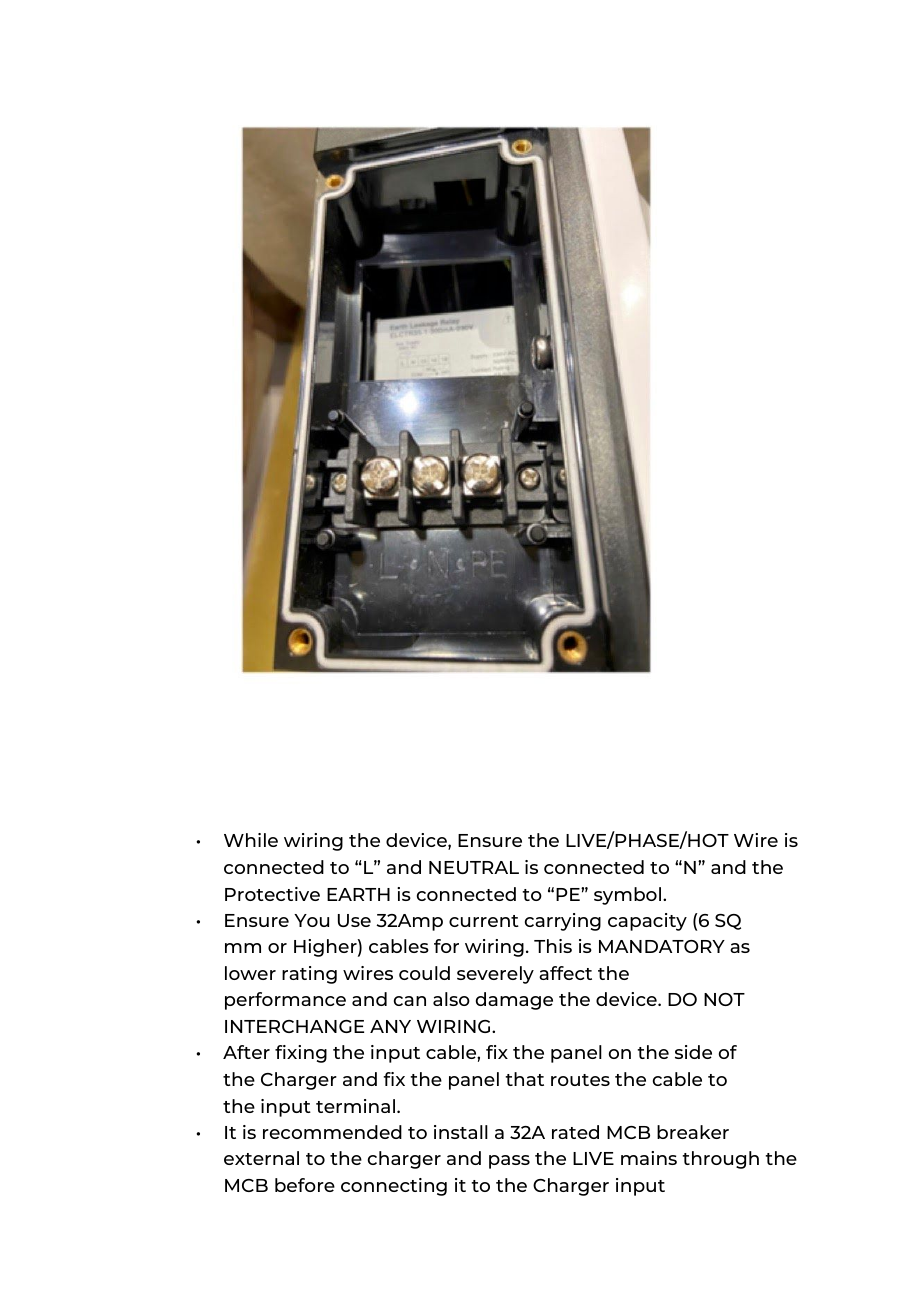 The width and height of the page is (924, 1308). Describe the element at coordinates (294, 1026) in the page. I see `INTERCHANGE` at that location.
